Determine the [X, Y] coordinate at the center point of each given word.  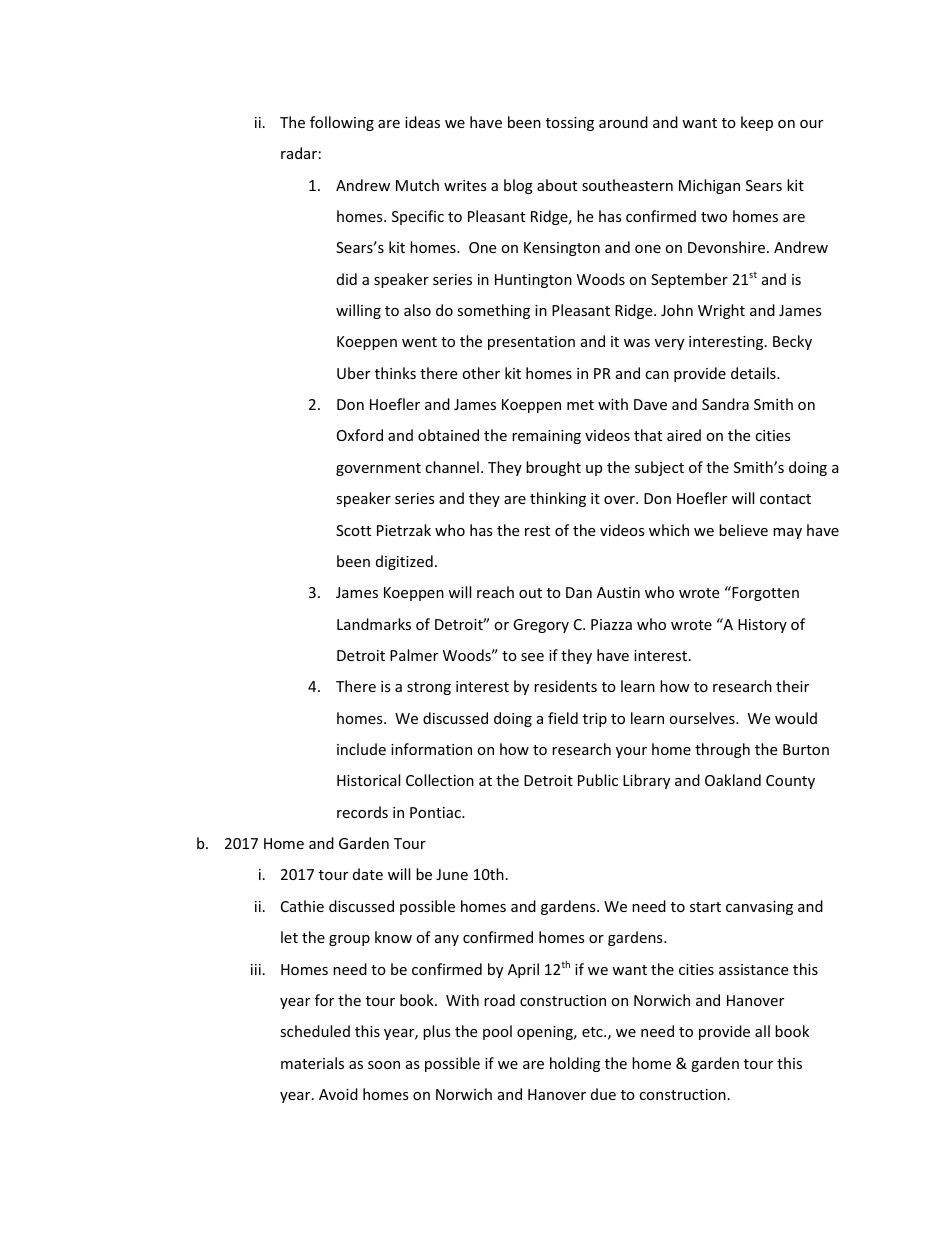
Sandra [725, 404]
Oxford [360, 435]
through [722, 750]
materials [312, 1063]
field [563, 718]
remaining [546, 437]
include [361, 749]
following [342, 123]
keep [757, 123]
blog [518, 186]
